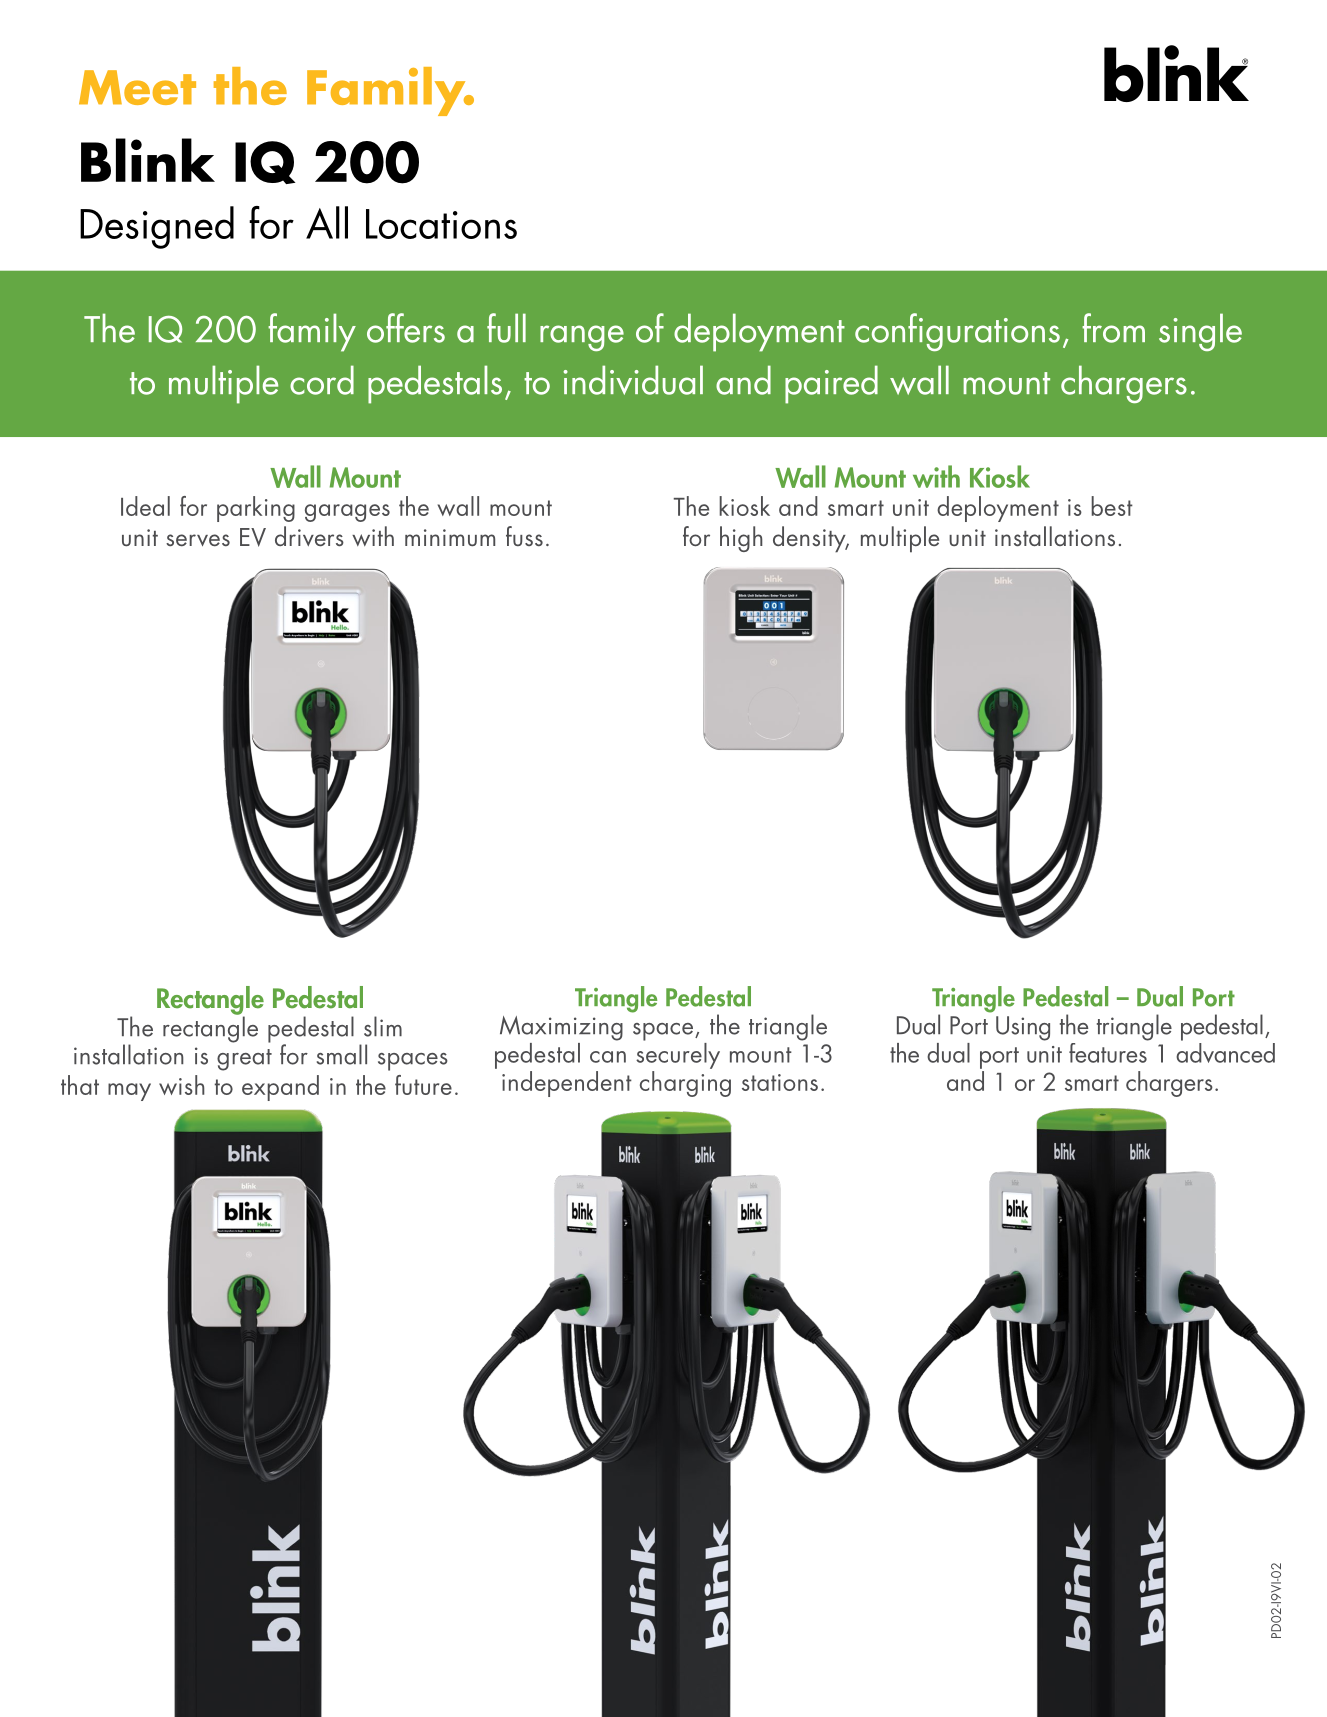 This screenshot has height=1717, width=1327. Describe the element at coordinates (741, 539) in the screenshot. I see `high` at that location.
